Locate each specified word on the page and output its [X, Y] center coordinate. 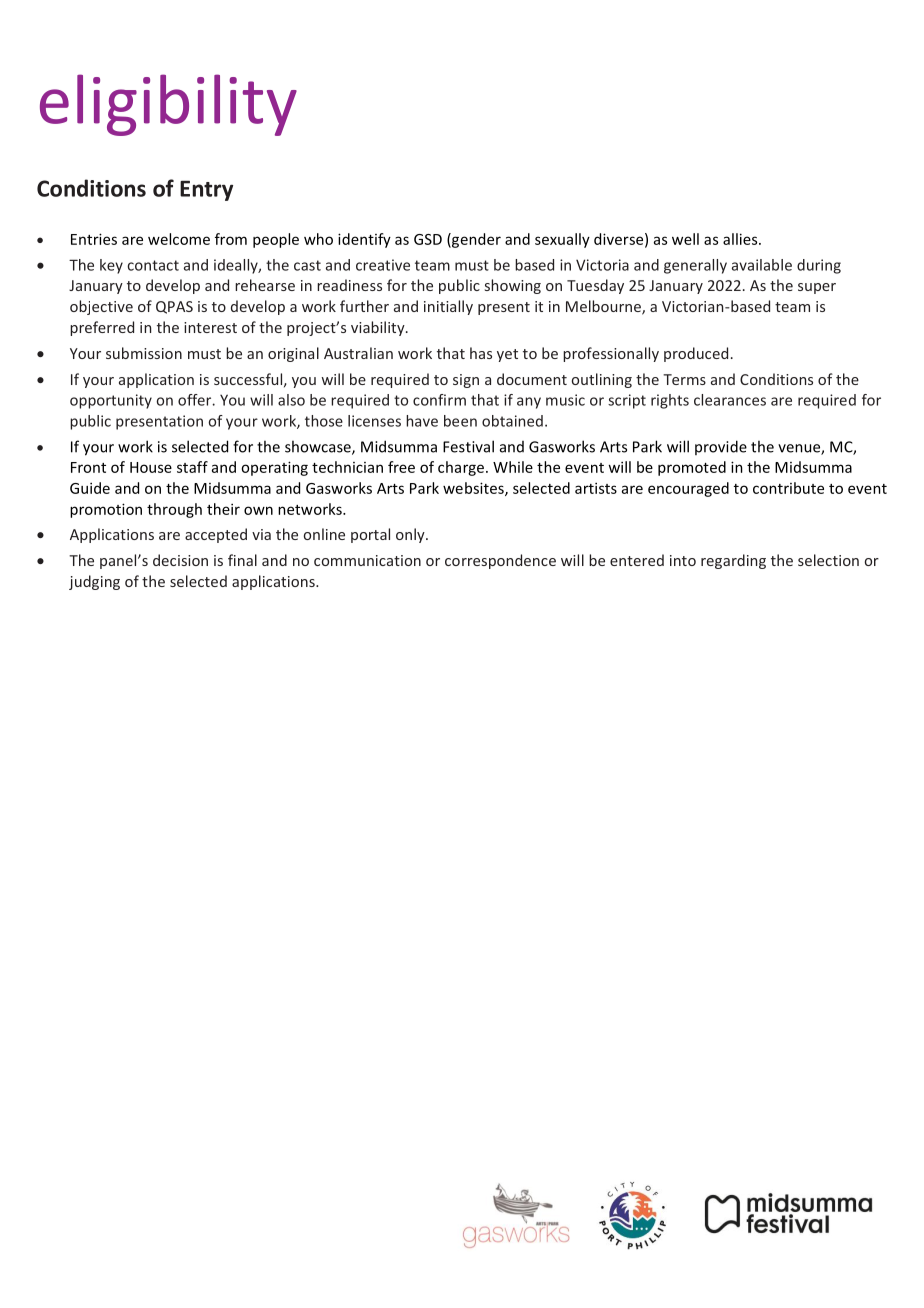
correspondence [500, 561]
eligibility [168, 105]
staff [192, 467]
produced [696, 354]
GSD [428, 239]
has [481, 353]
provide [721, 447]
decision [180, 560]
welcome [179, 239]
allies [741, 239]
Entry [206, 191]
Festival [468, 446]
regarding [733, 561]
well [685, 239]
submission [144, 353]
